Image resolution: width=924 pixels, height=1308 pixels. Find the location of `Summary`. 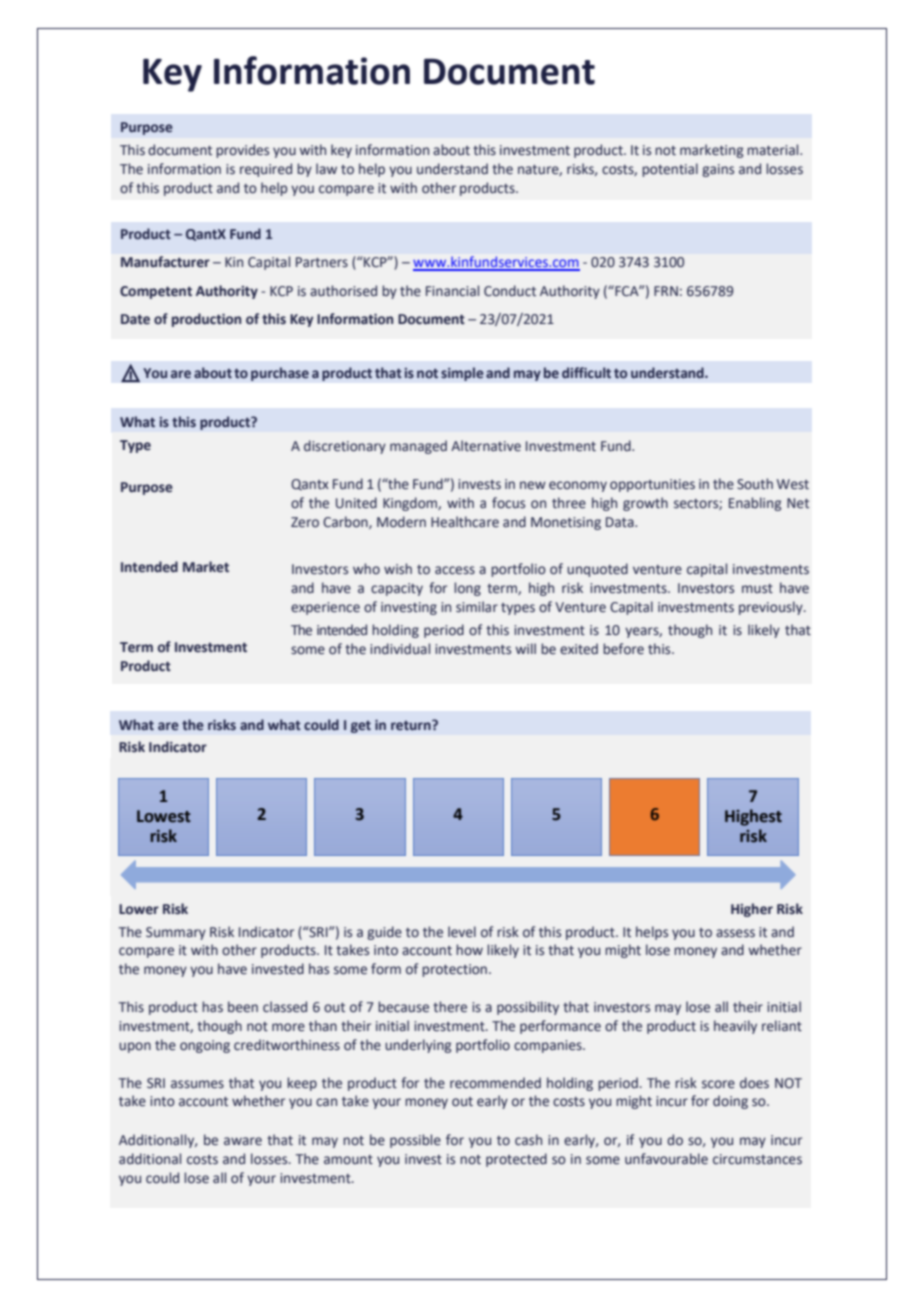

Summary is located at coordinates (176, 933).
